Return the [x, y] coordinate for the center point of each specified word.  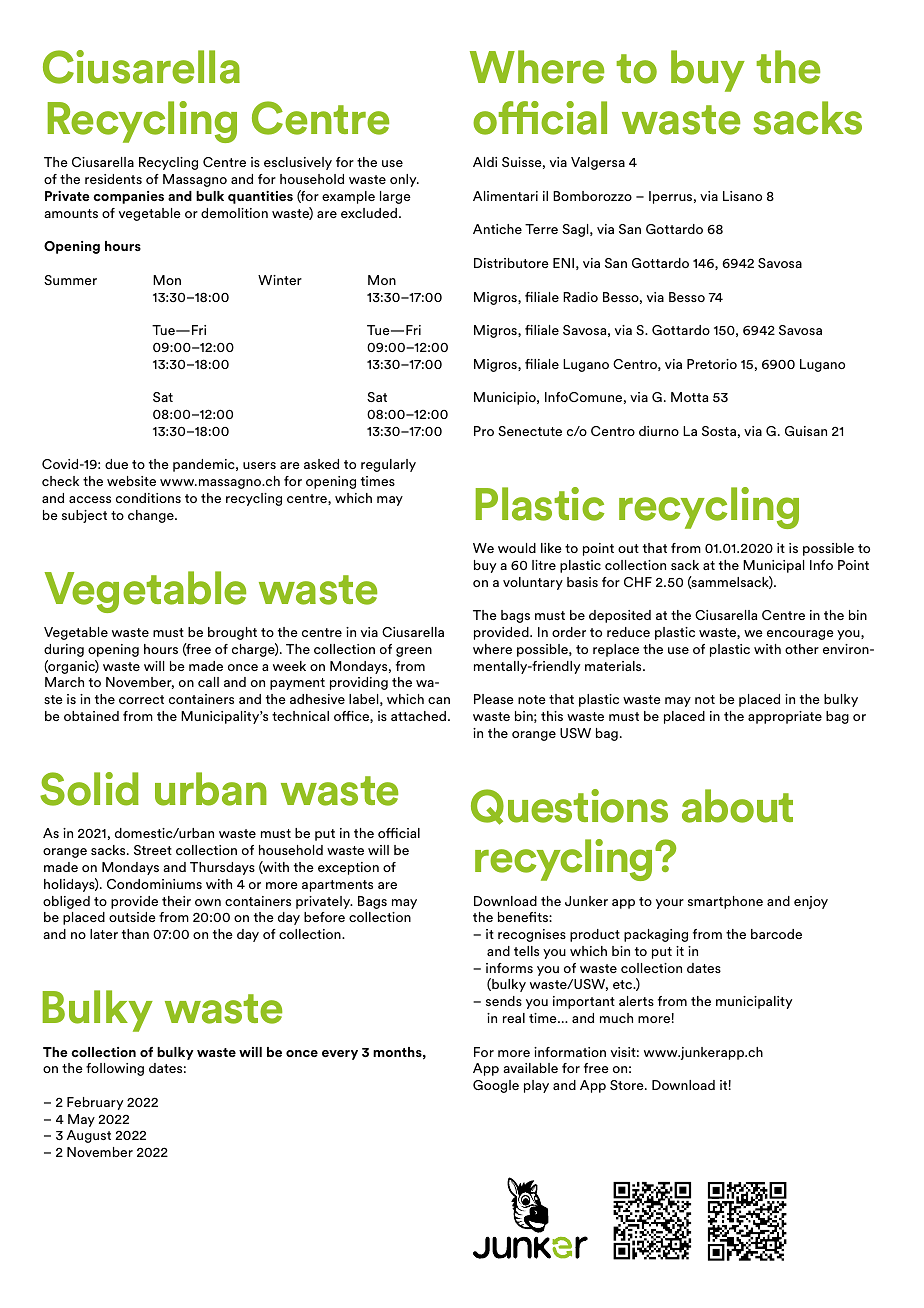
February [95, 1103]
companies [128, 197]
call [208, 682]
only [404, 180]
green [414, 652]
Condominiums [154, 884]
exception [348, 868]
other [802, 649]
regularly [388, 465]
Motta [689, 397]
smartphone [725, 902]
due [116, 464]
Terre [541, 229]
